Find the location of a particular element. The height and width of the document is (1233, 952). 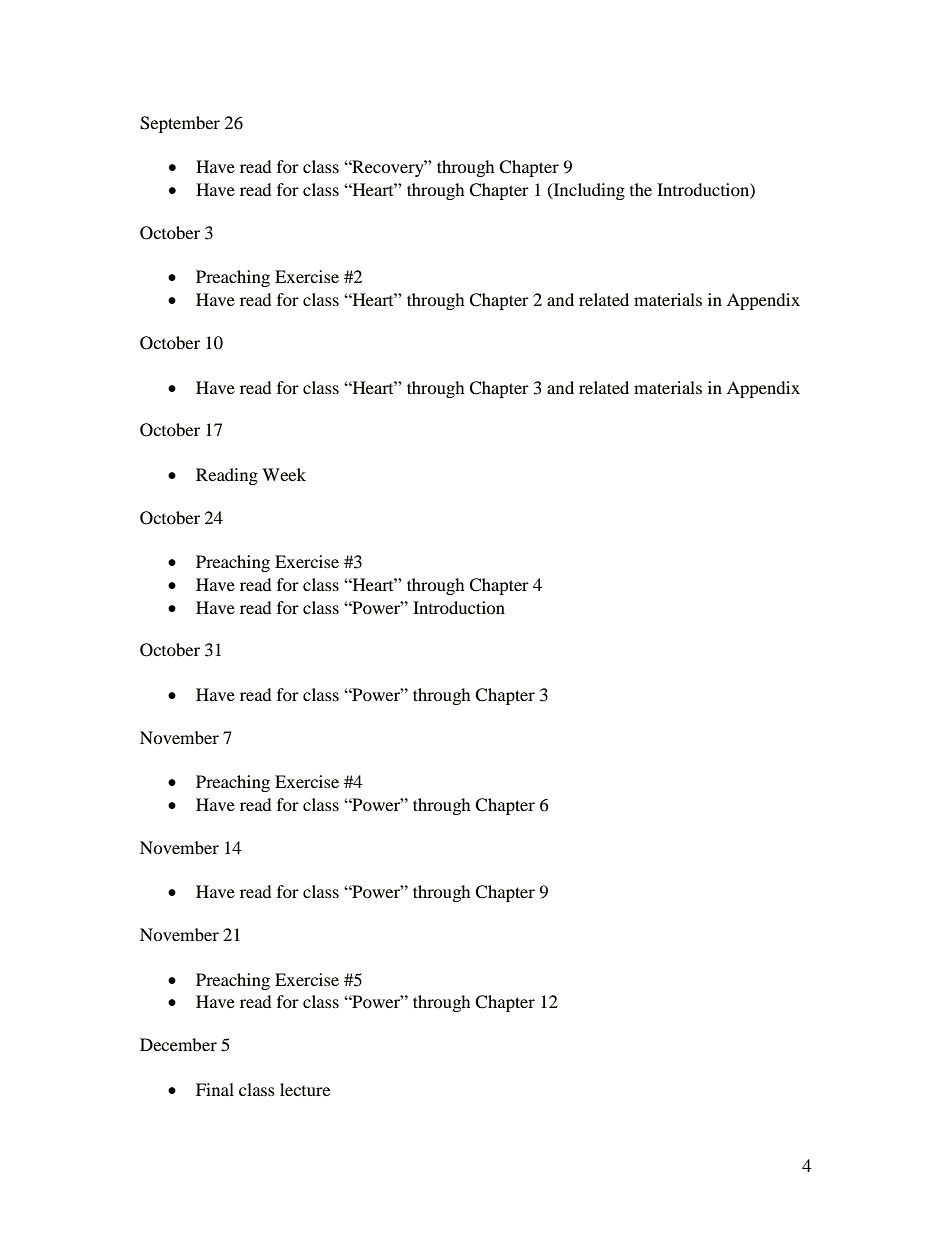

Including is located at coordinates (588, 191).
